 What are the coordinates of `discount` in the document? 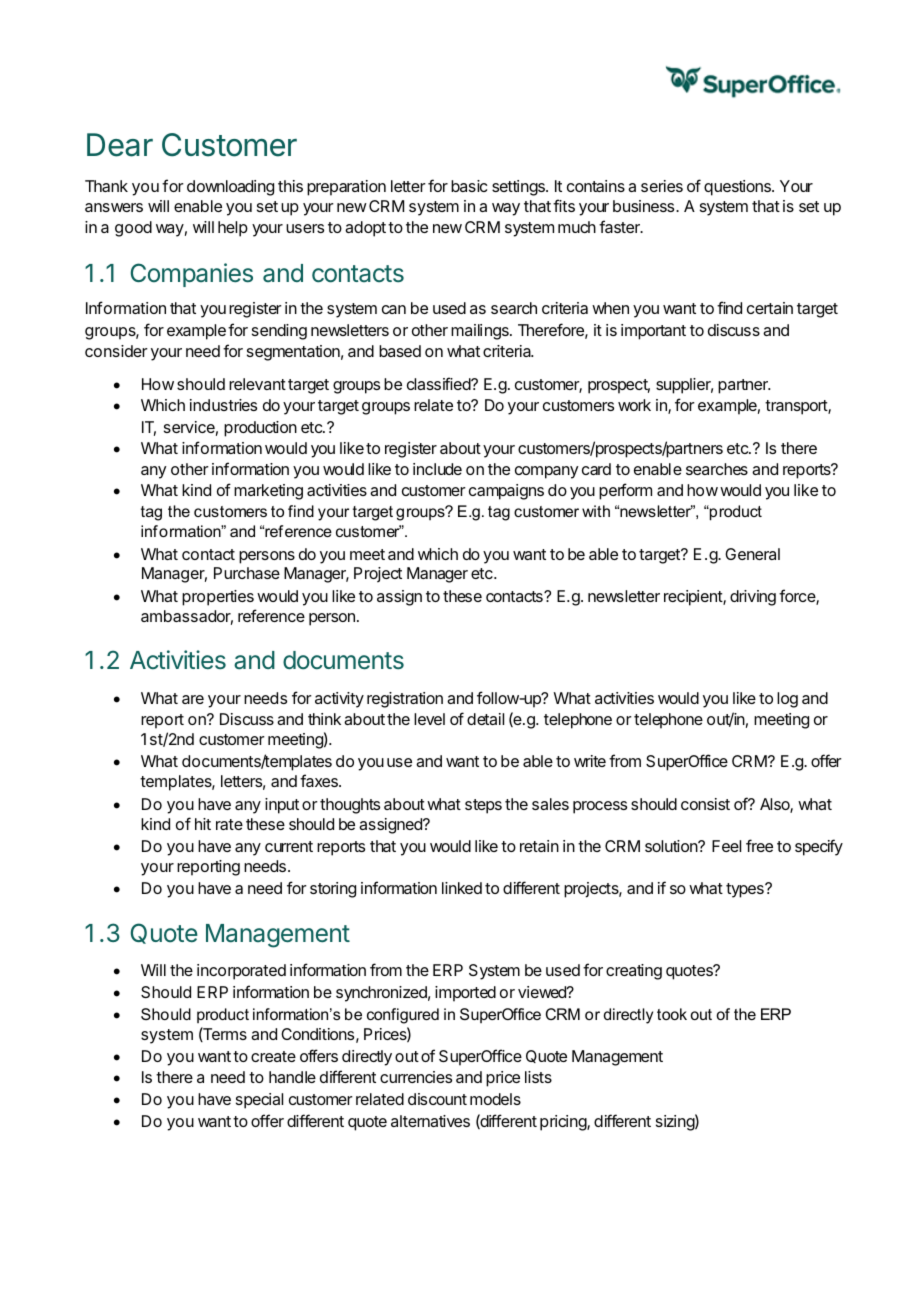 It's located at (437, 1099).
